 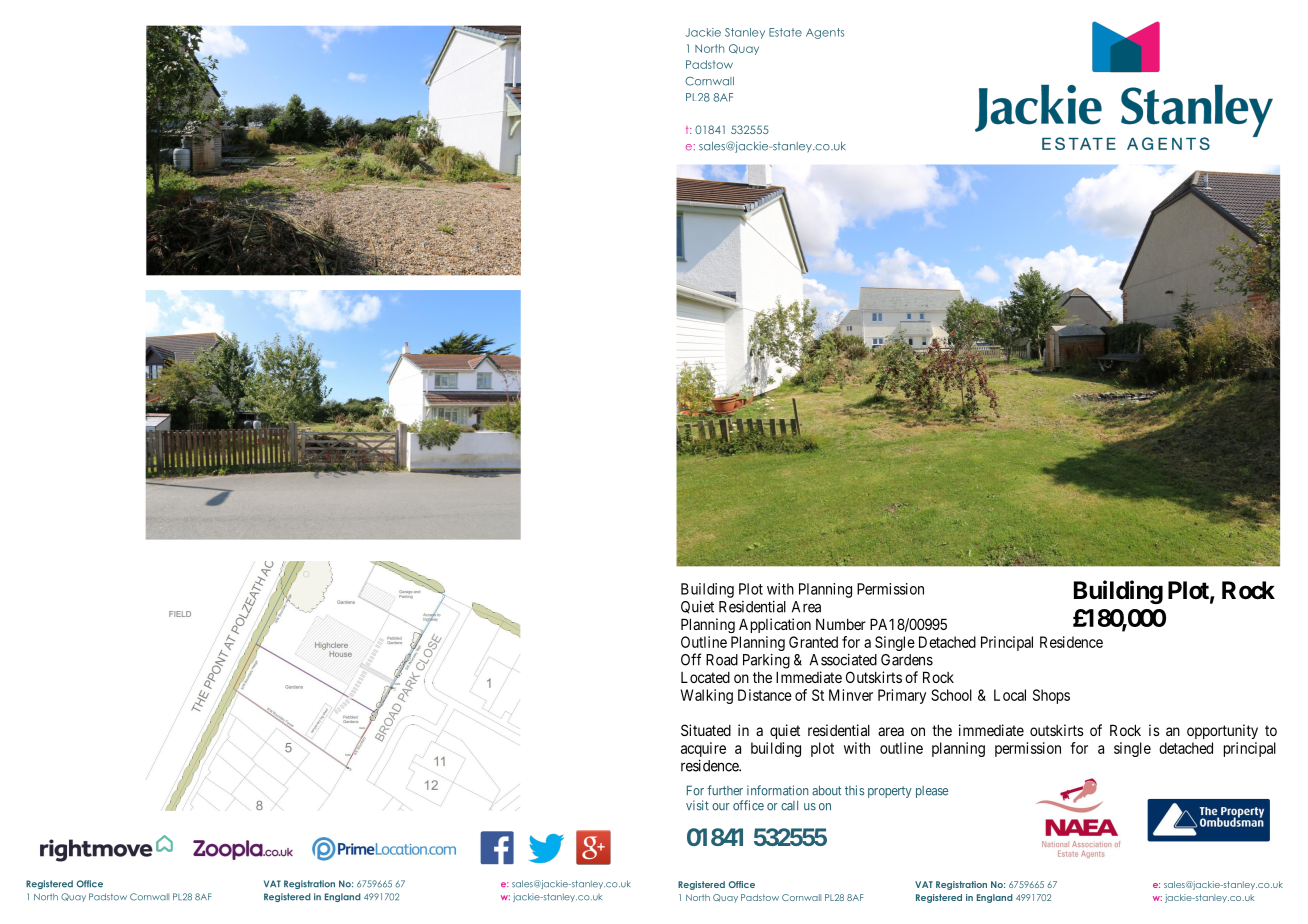 What do you see at coordinates (841, 624) in the screenshot?
I see `Number` at bounding box center [841, 624].
